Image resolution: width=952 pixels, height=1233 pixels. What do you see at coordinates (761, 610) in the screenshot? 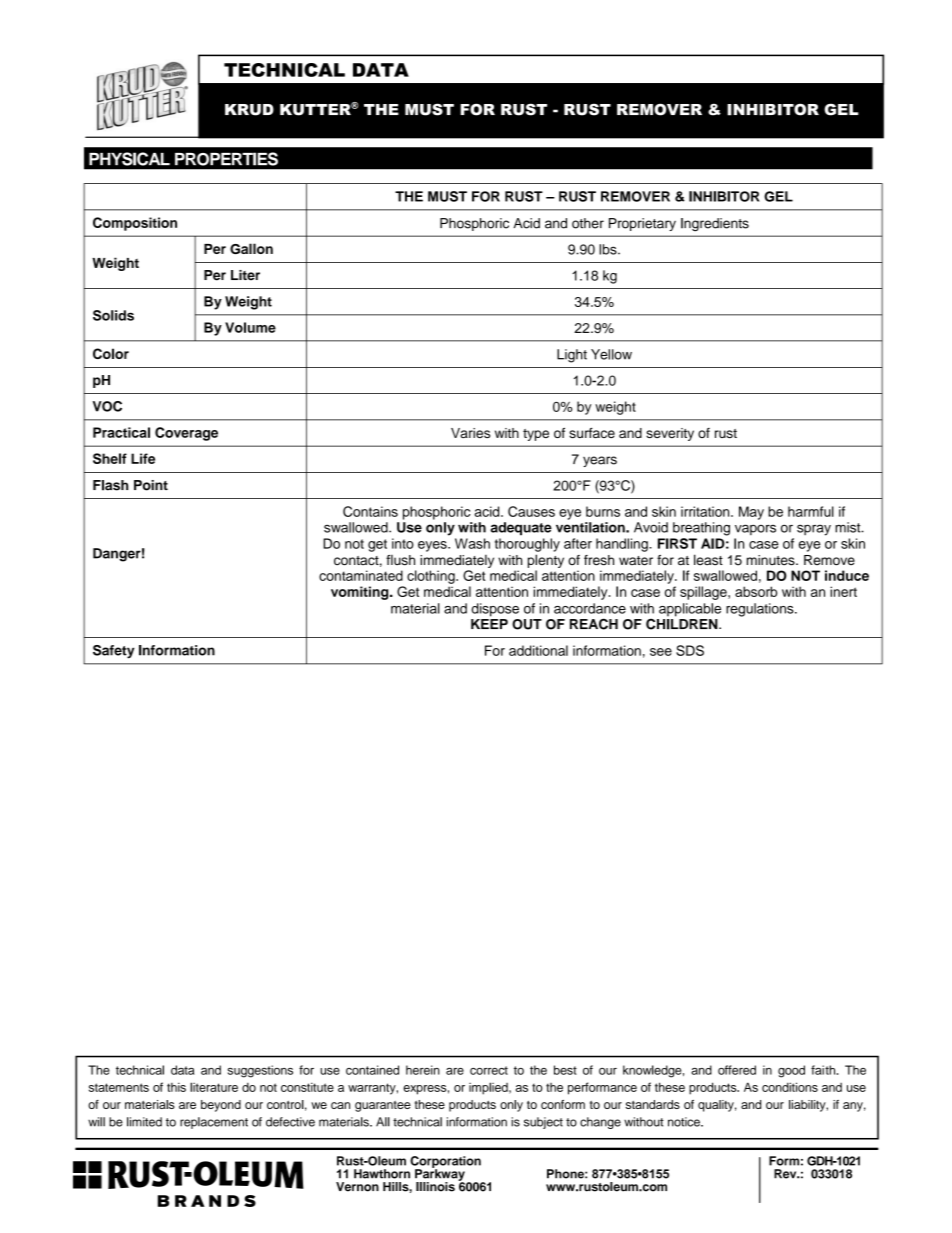
I see `regulations` at bounding box center [761, 610].
